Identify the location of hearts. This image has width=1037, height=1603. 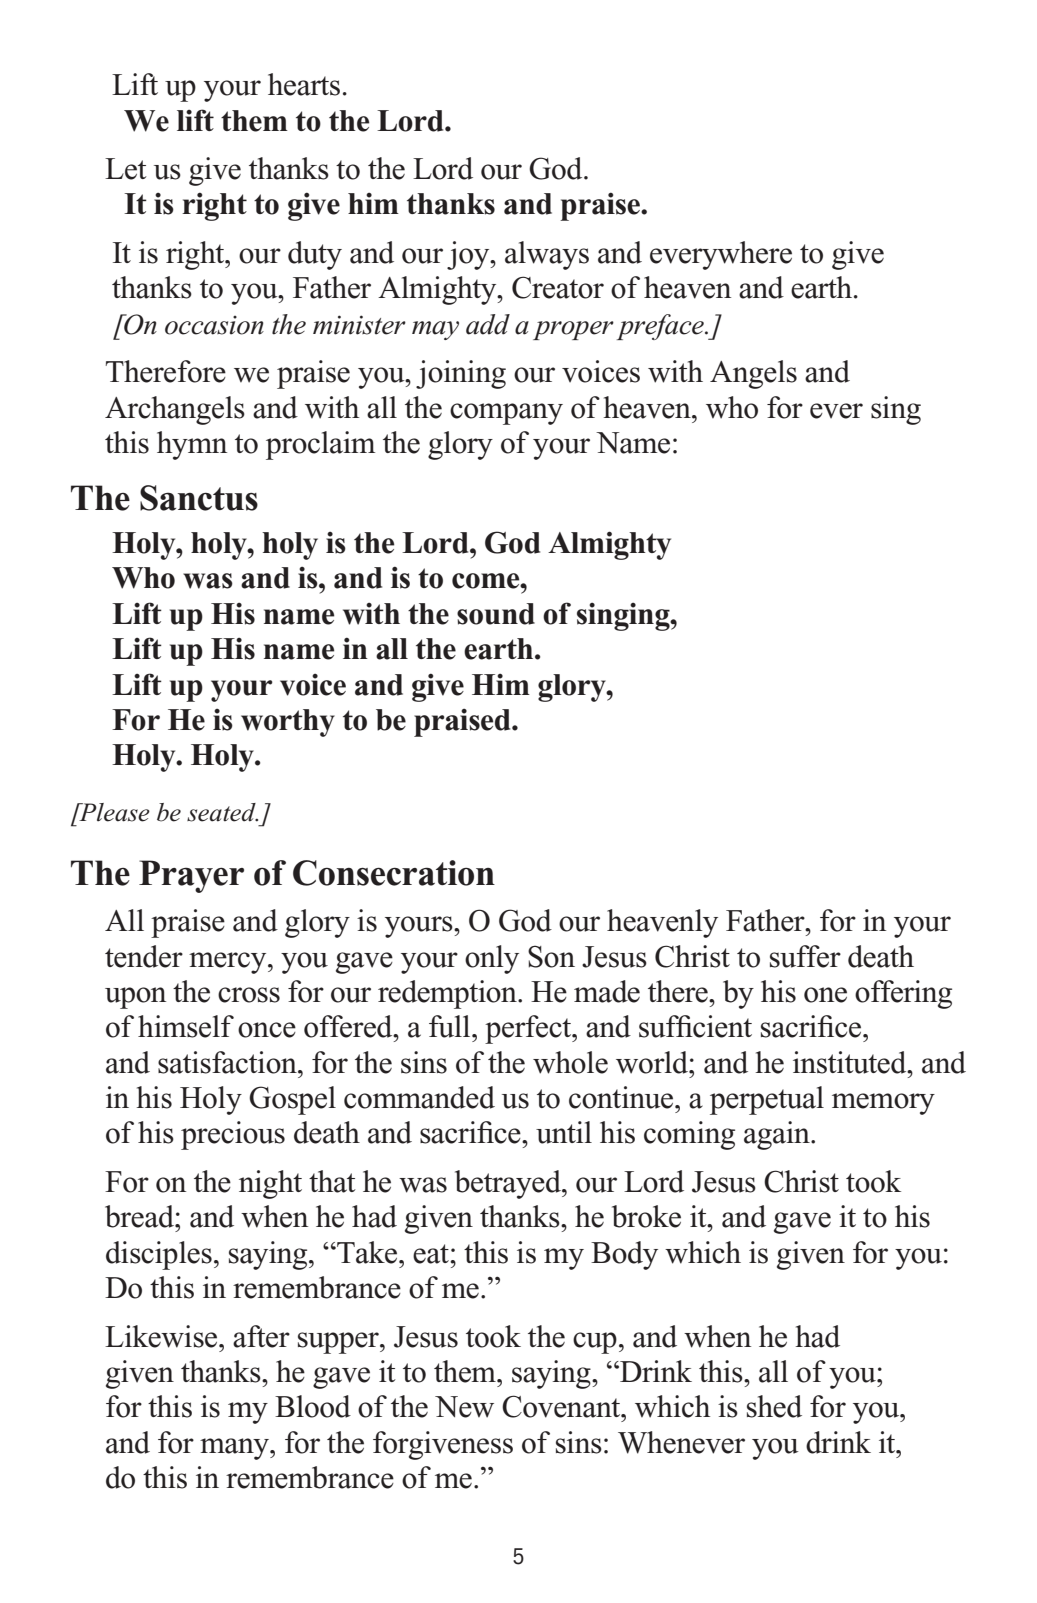
(304, 84).
